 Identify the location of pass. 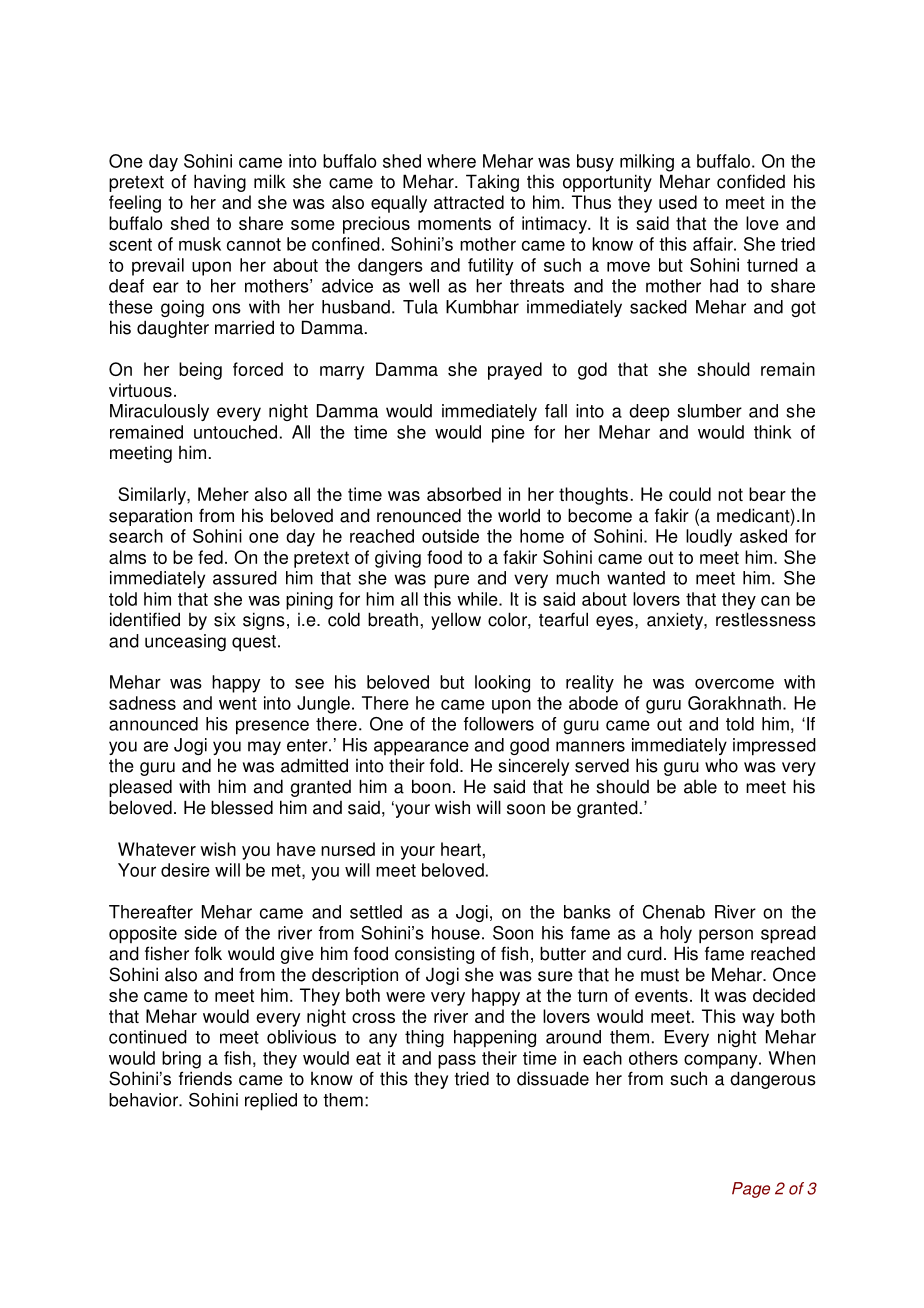
(457, 1061).
